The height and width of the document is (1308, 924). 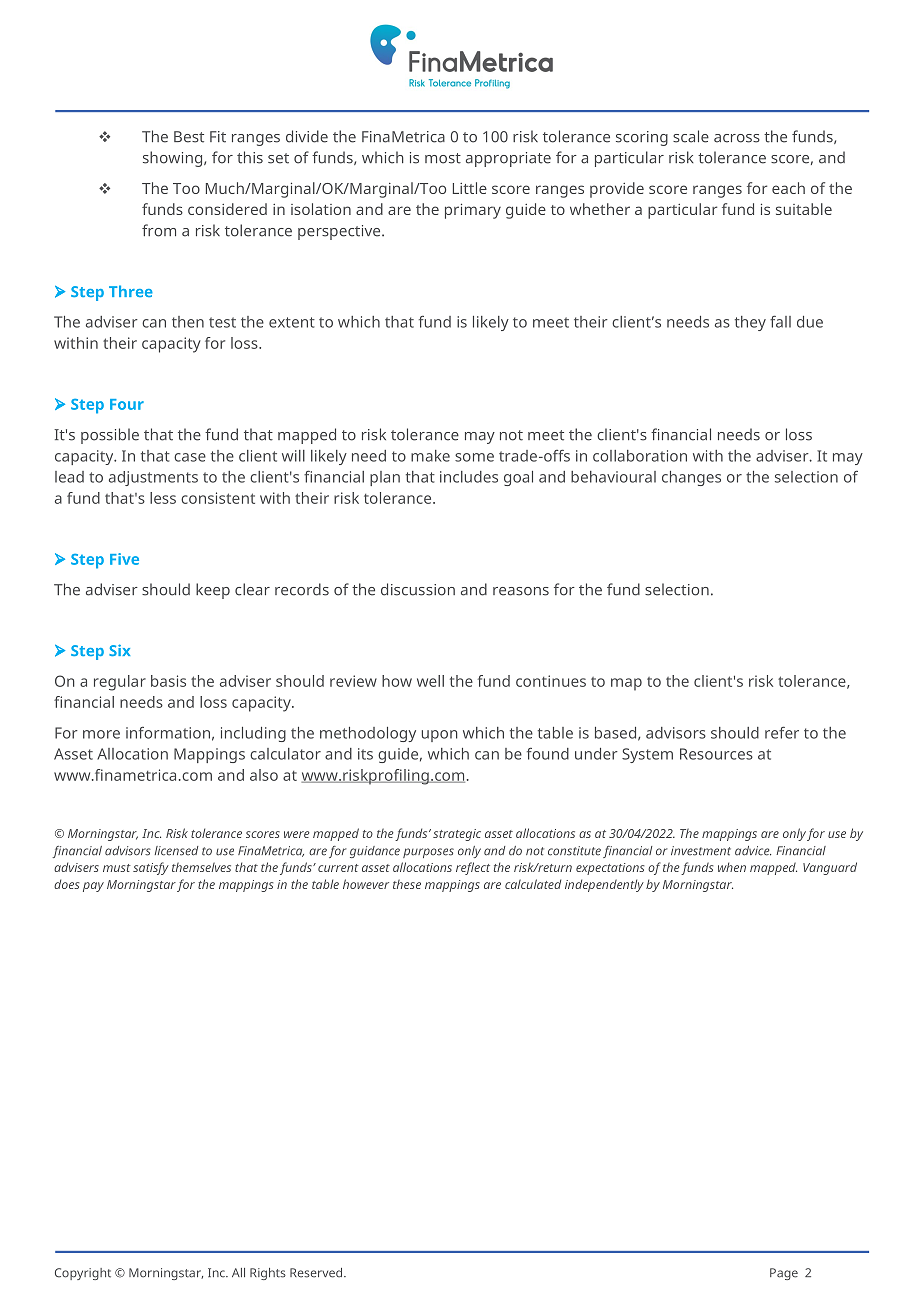 I want to click on Reserved, so click(x=317, y=1273).
